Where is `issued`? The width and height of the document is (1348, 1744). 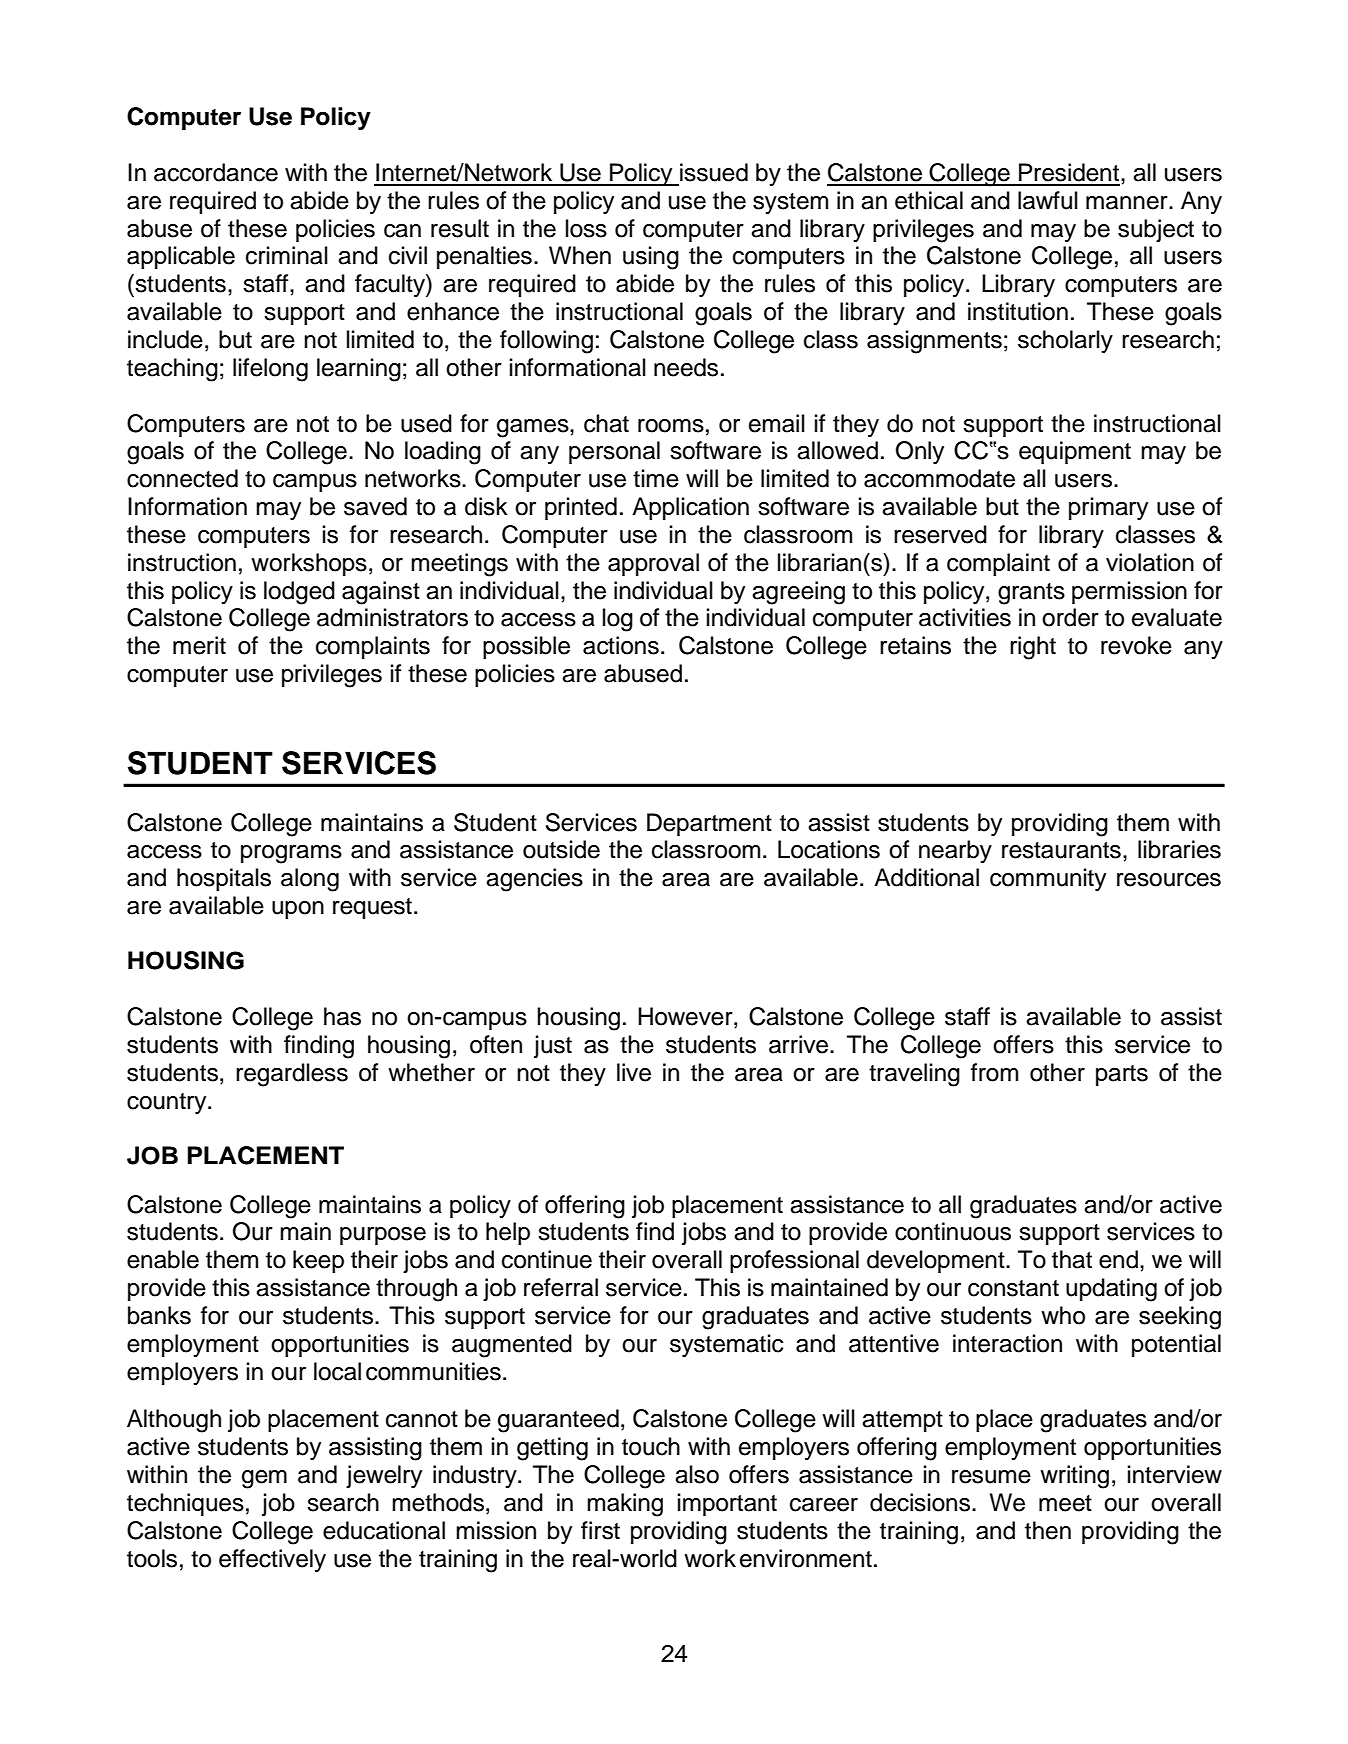
issued is located at coordinates (714, 172).
